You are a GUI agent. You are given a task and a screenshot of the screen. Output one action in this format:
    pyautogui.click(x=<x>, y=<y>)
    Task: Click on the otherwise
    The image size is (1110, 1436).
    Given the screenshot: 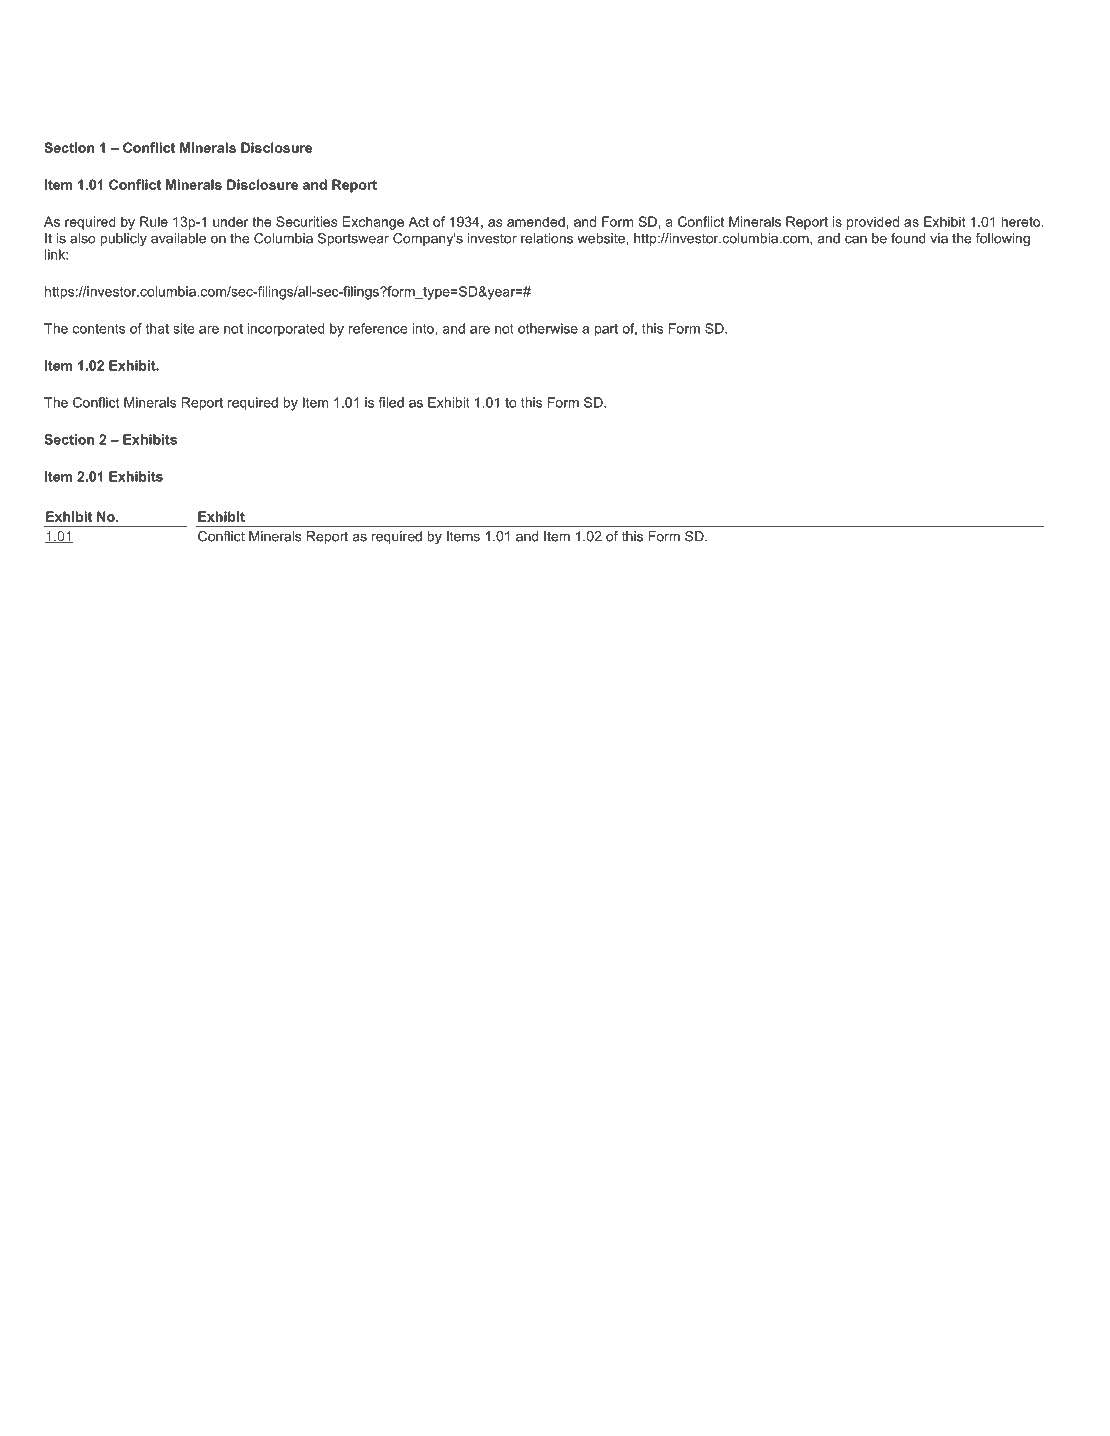 What is the action you would take?
    pyautogui.click(x=548, y=328)
